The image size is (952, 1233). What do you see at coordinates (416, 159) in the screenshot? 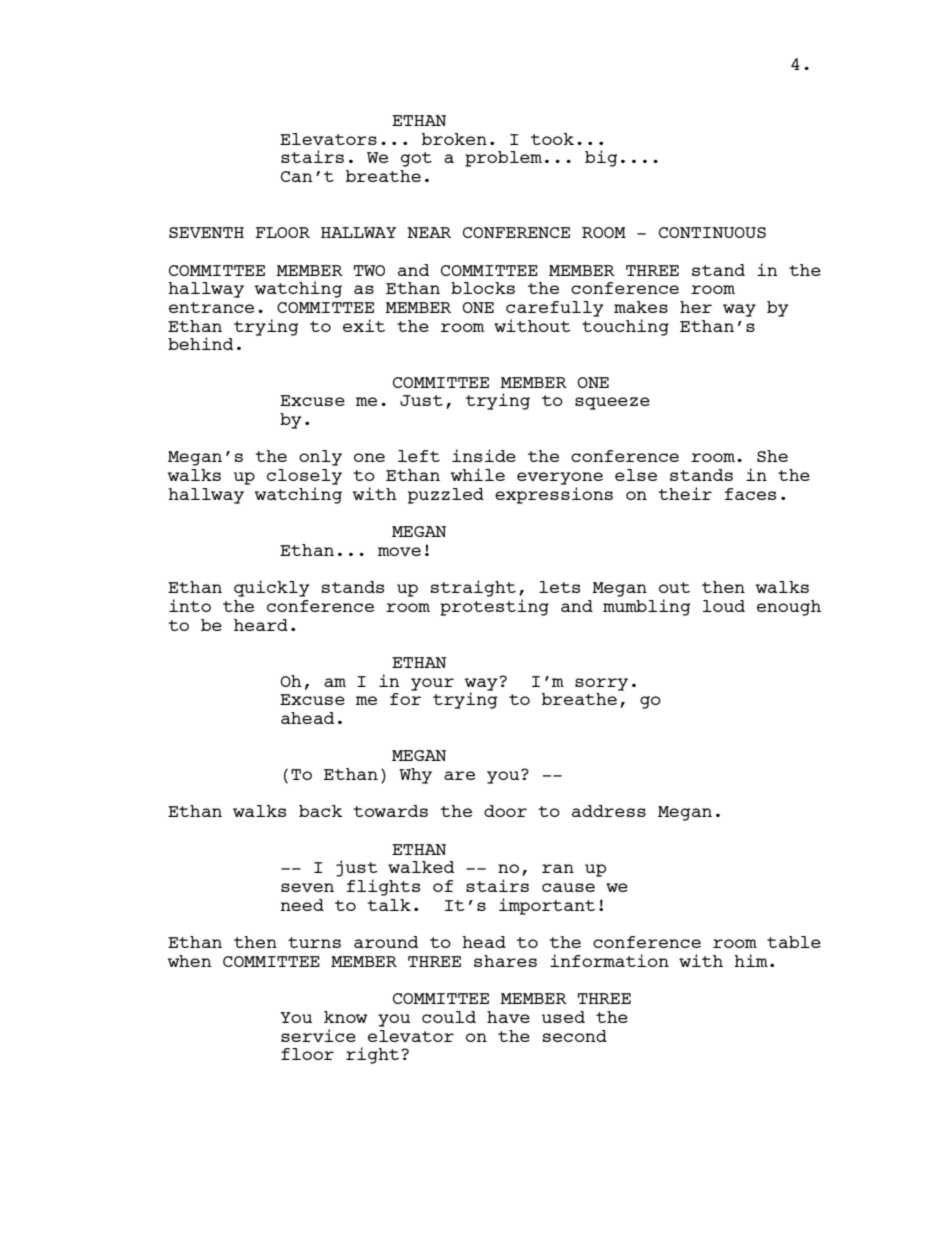
I see `got` at bounding box center [416, 159].
